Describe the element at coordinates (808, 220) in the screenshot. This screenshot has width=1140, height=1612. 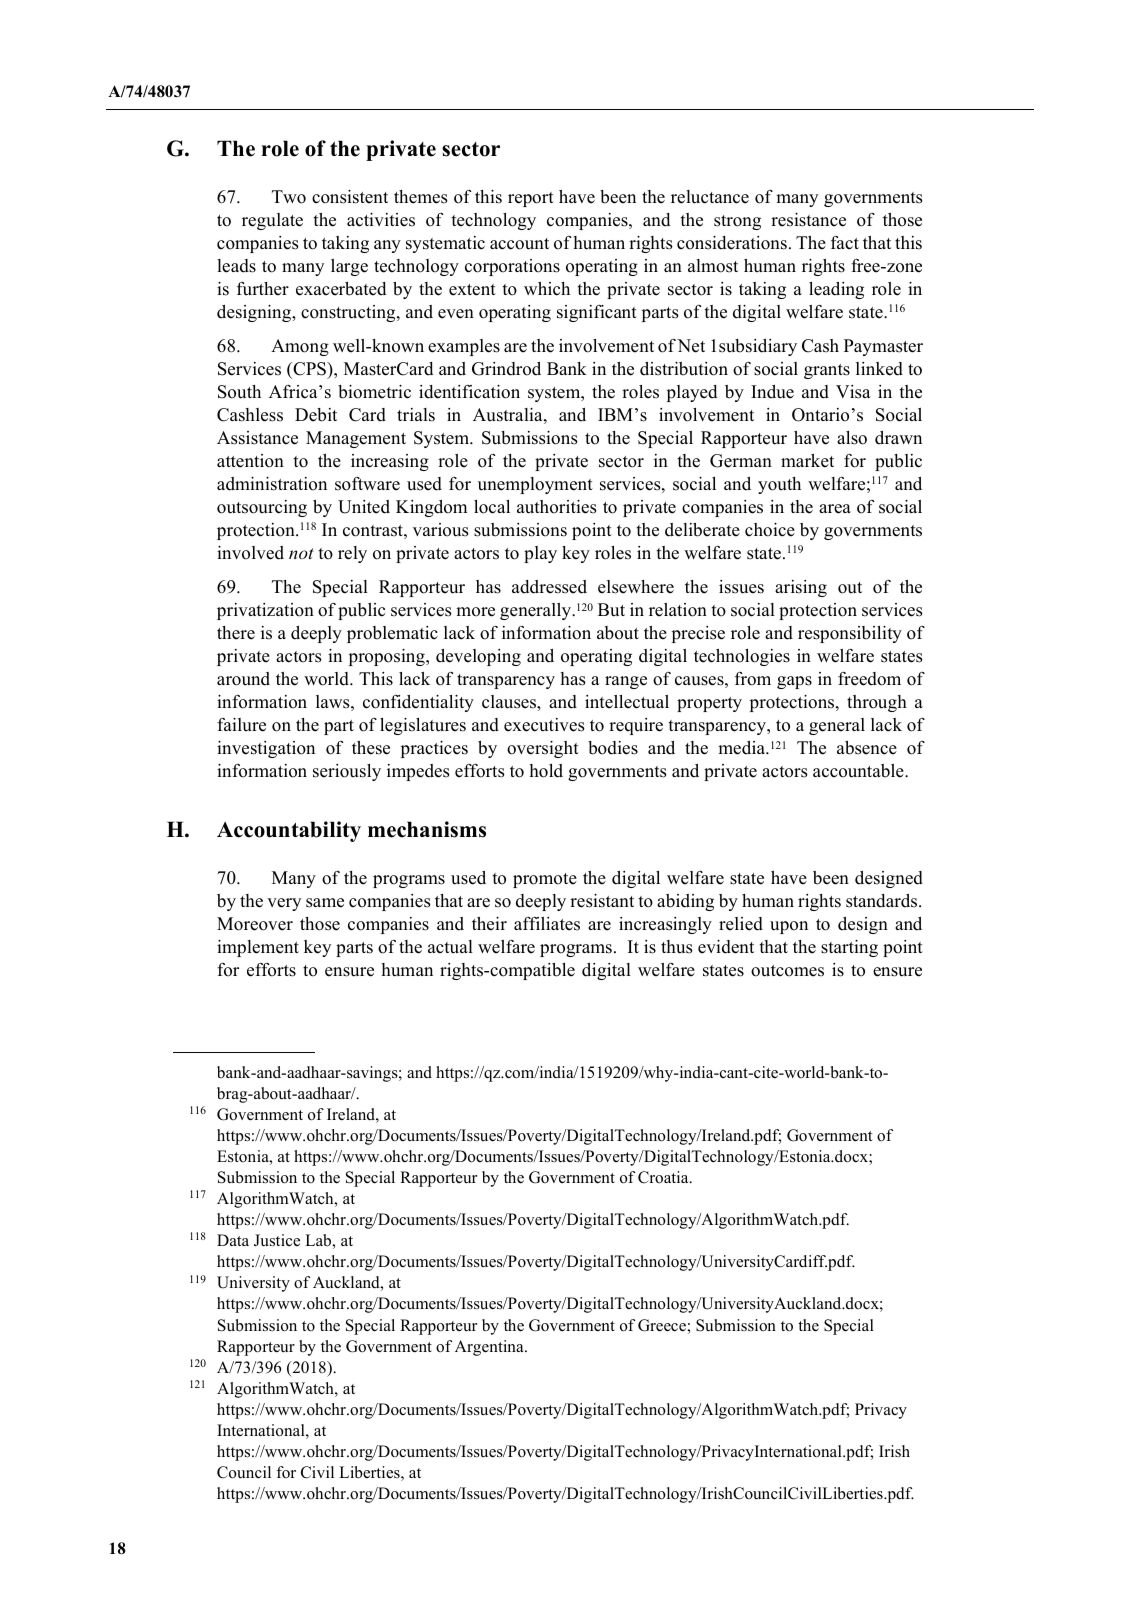
I see `resistance` at that location.
